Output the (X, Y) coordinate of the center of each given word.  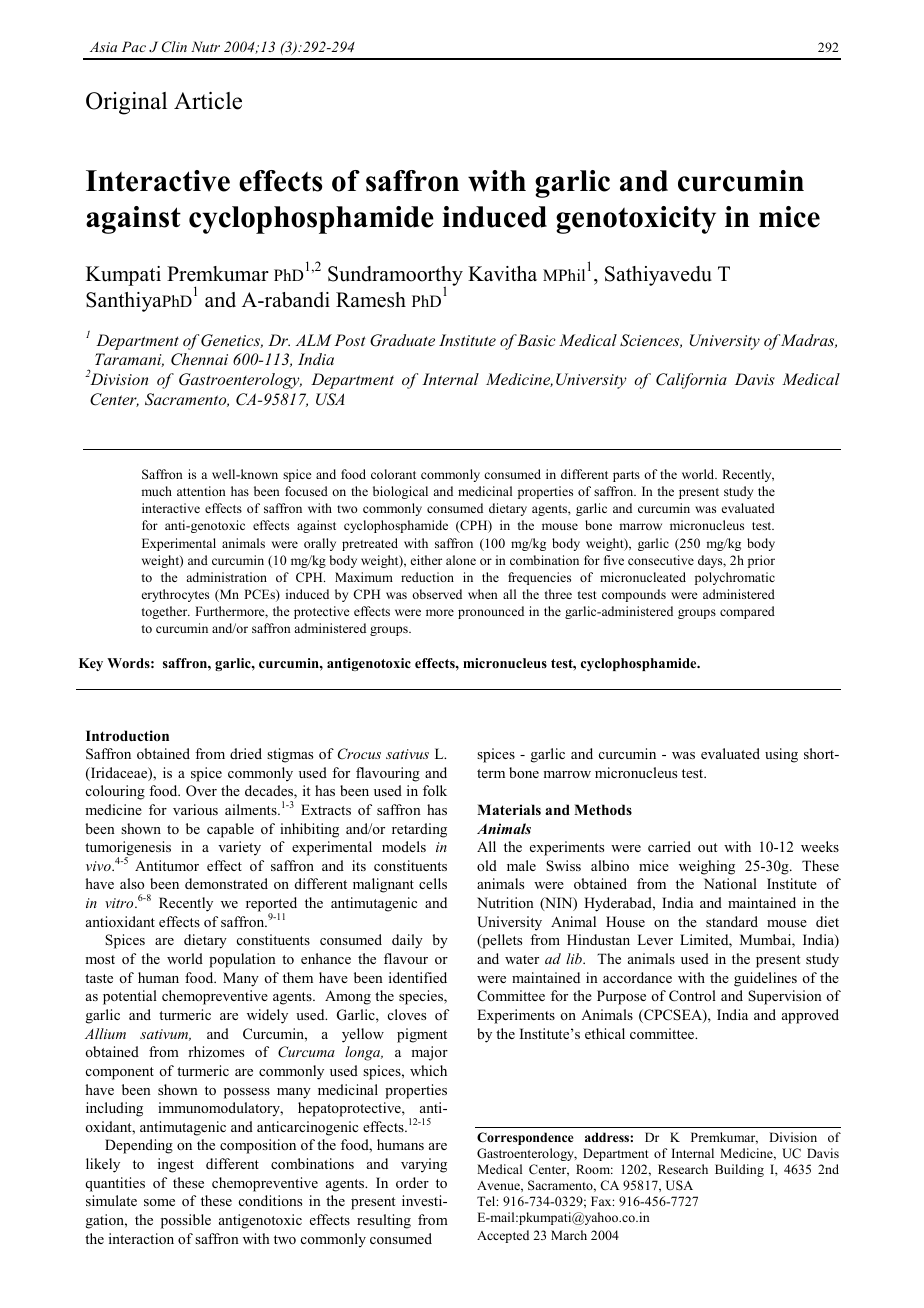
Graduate (402, 340)
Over (201, 791)
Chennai (199, 359)
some (159, 1202)
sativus (407, 754)
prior (761, 561)
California (691, 381)
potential (130, 997)
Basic (536, 340)
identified (418, 977)
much (156, 491)
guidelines (765, 979)
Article (208, 101)
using (781, 755)
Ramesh (371, 300)
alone (461, 560)
